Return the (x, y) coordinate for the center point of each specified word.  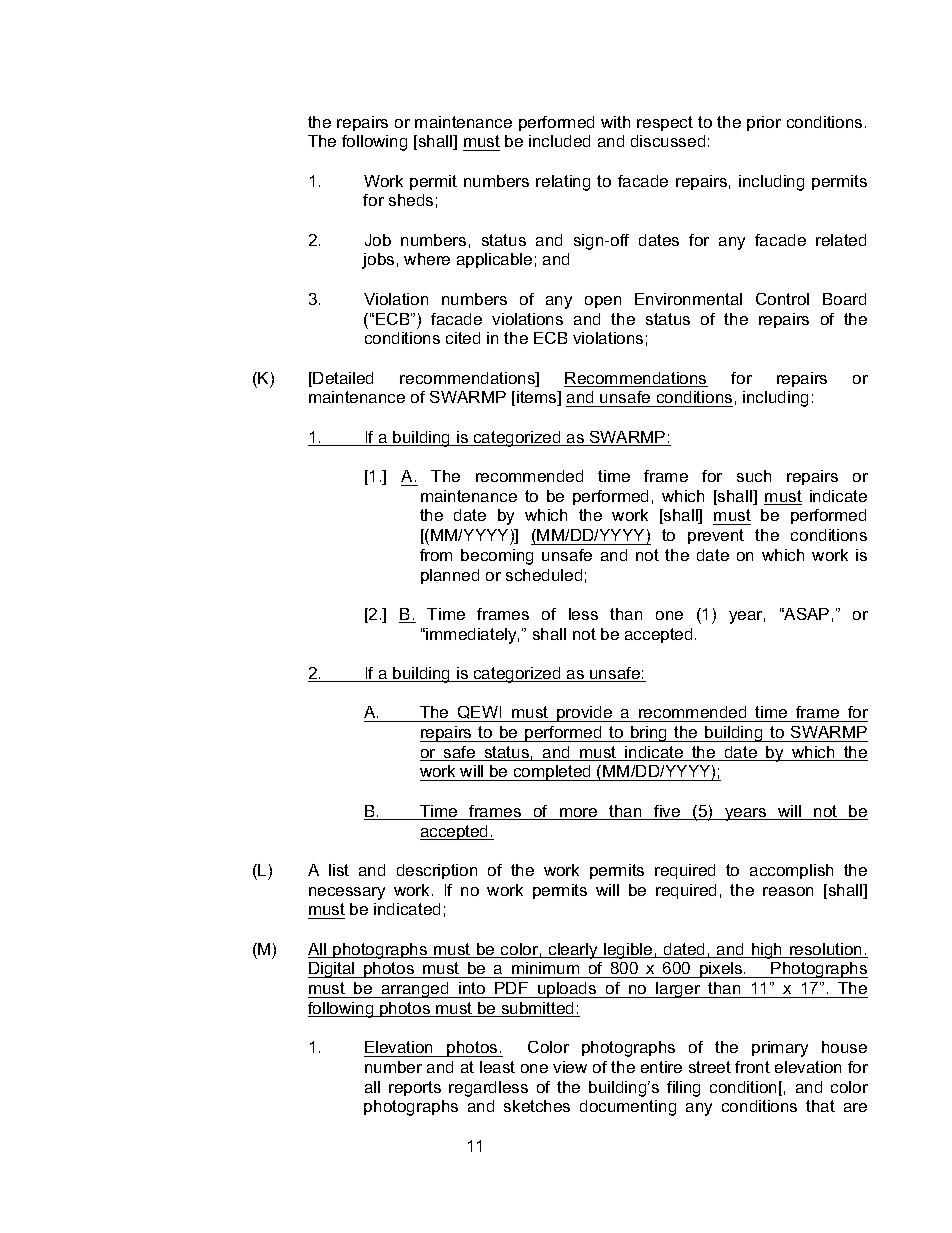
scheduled (544, 575)
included (559, 141)
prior (764, 123)
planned (450, 576)
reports (415, 1088)
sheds (411, 200)
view (570, 1067)
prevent (716, 536)
